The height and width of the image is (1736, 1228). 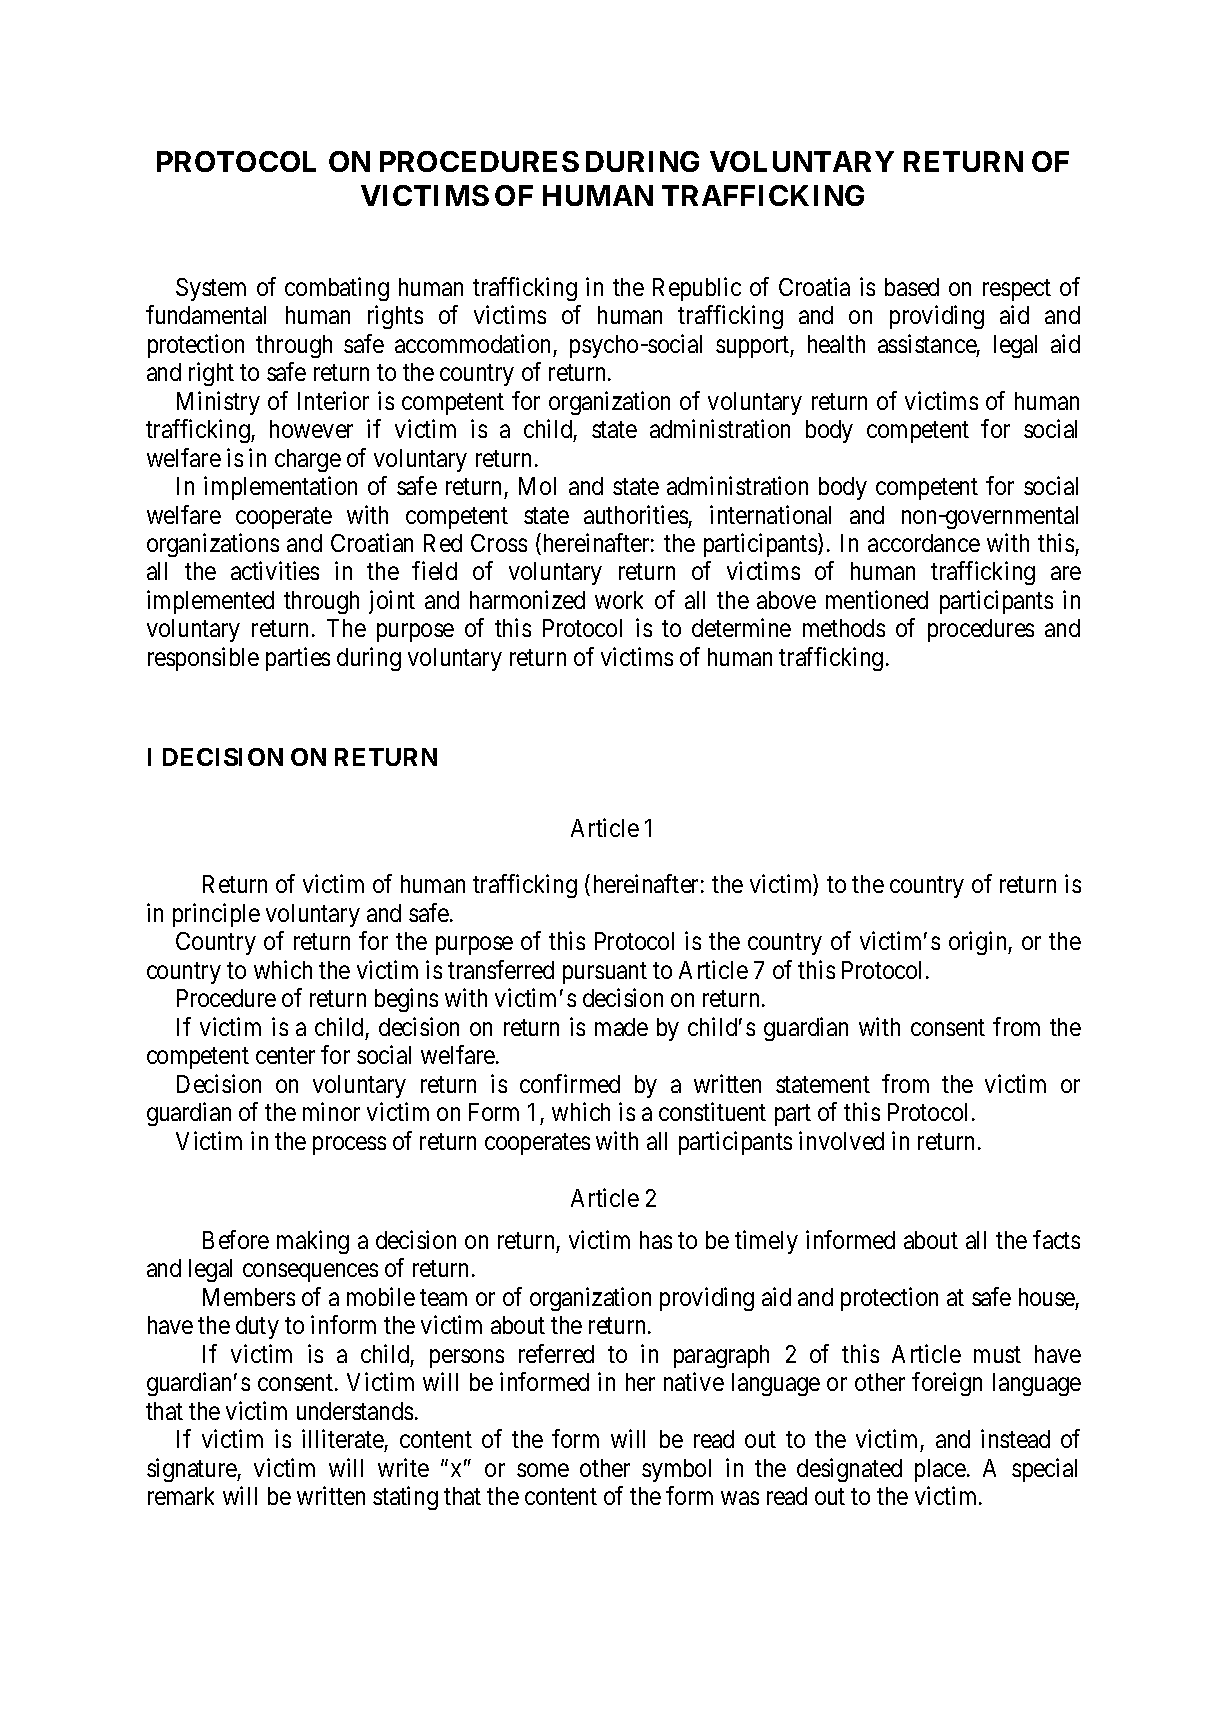 What do you see at coordinates (941, 1470) in the image?
I see `place` at bounding box center [941, 1470].
